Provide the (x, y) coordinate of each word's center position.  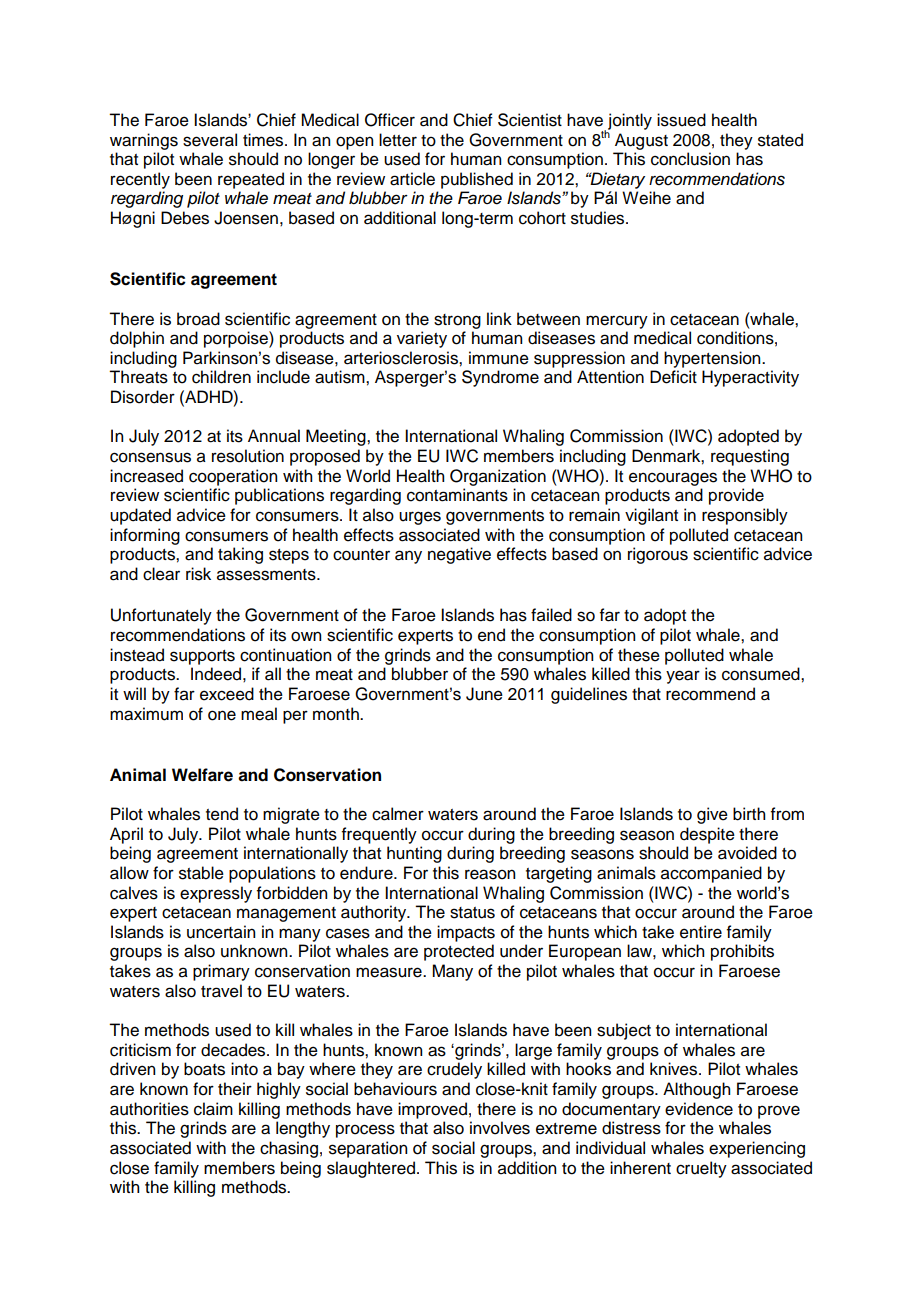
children (221, 377)
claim (213, 1109)
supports (202, 657)
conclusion (690, 159)
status (472, 913)
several (210, 140)
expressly (216, 894)
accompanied (711, 874)
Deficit (673, 377)
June (484, 694)
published (477, 180)
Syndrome (500, 378)
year (683, 677)
